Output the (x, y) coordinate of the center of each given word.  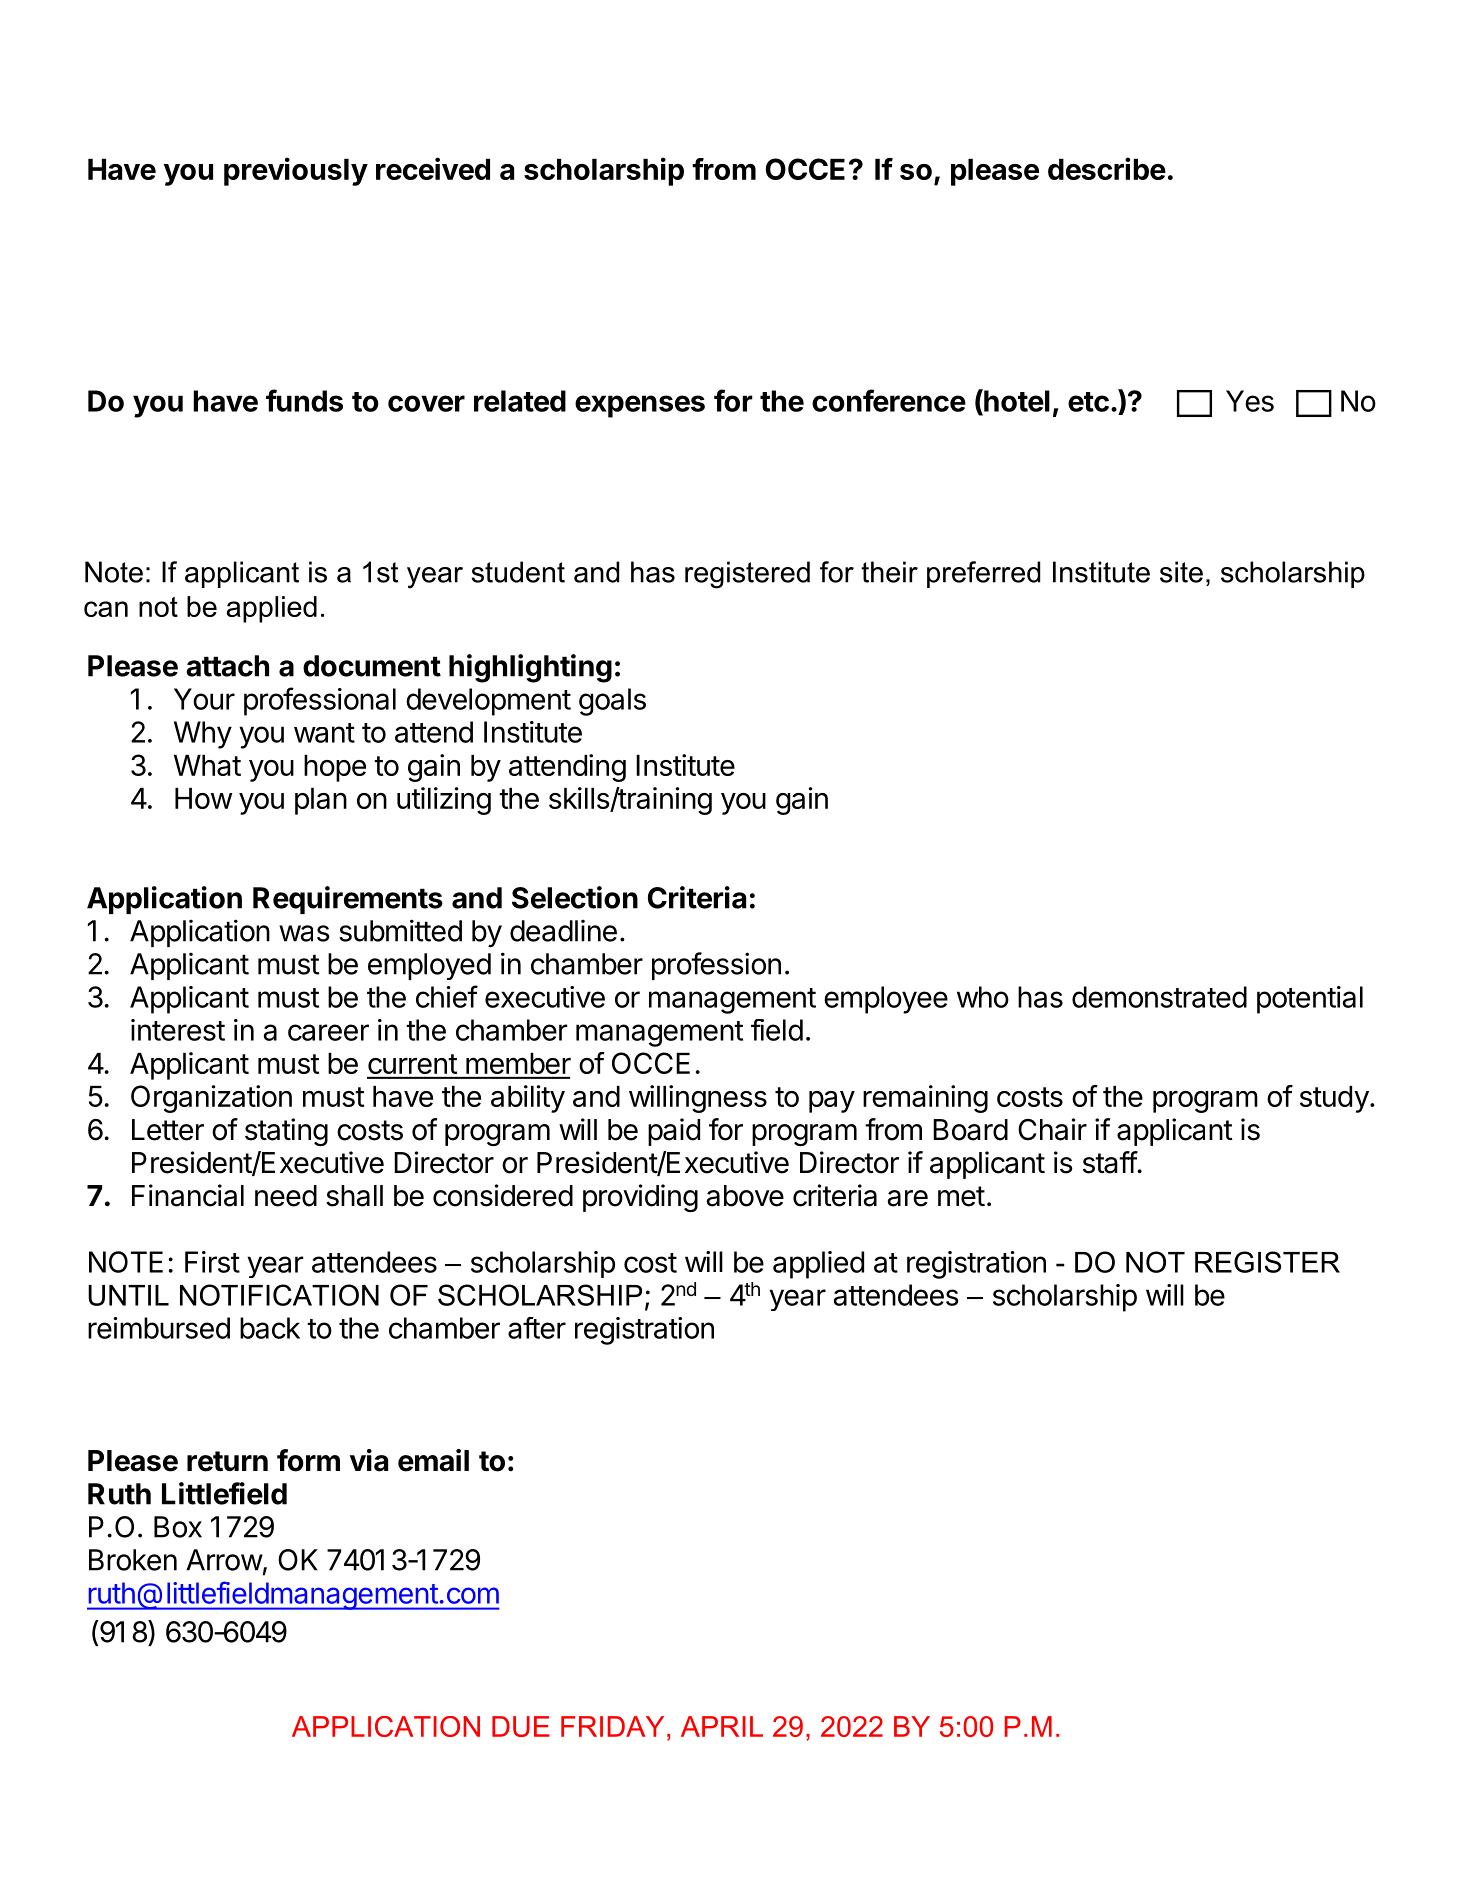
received (433, 168)
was (304, 933)
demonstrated (1159, 997)
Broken (133, 1560)
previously (296, 171)
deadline (563, 931)
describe (1107, 168)
